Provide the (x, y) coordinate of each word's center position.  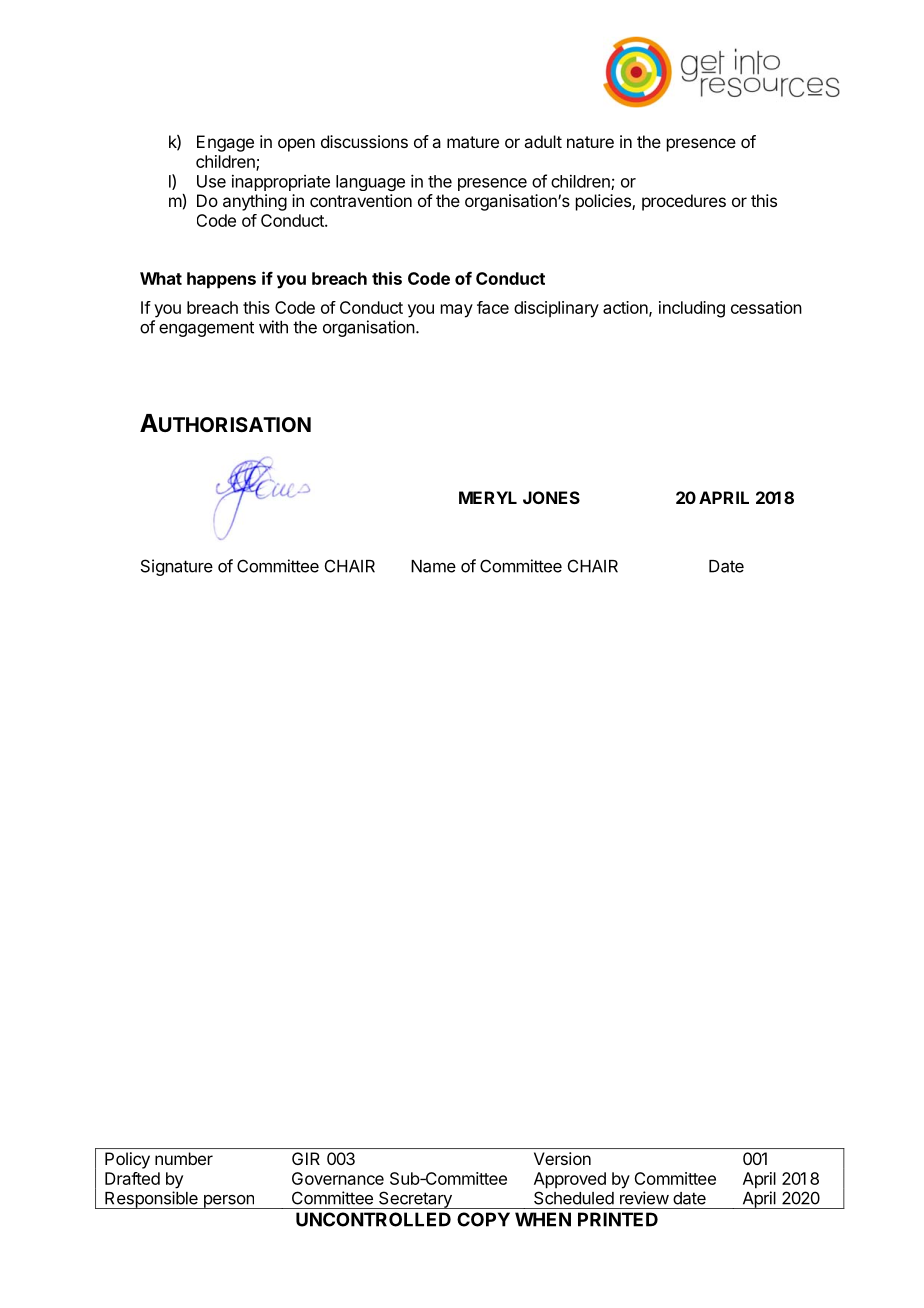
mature (473, 142)
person (228, 1202)
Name (433, 566)
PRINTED (618, 1219)
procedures (684, 202)
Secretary (415, 1200)
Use (211, 181)
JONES (551, 497)
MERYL (488, 497)
